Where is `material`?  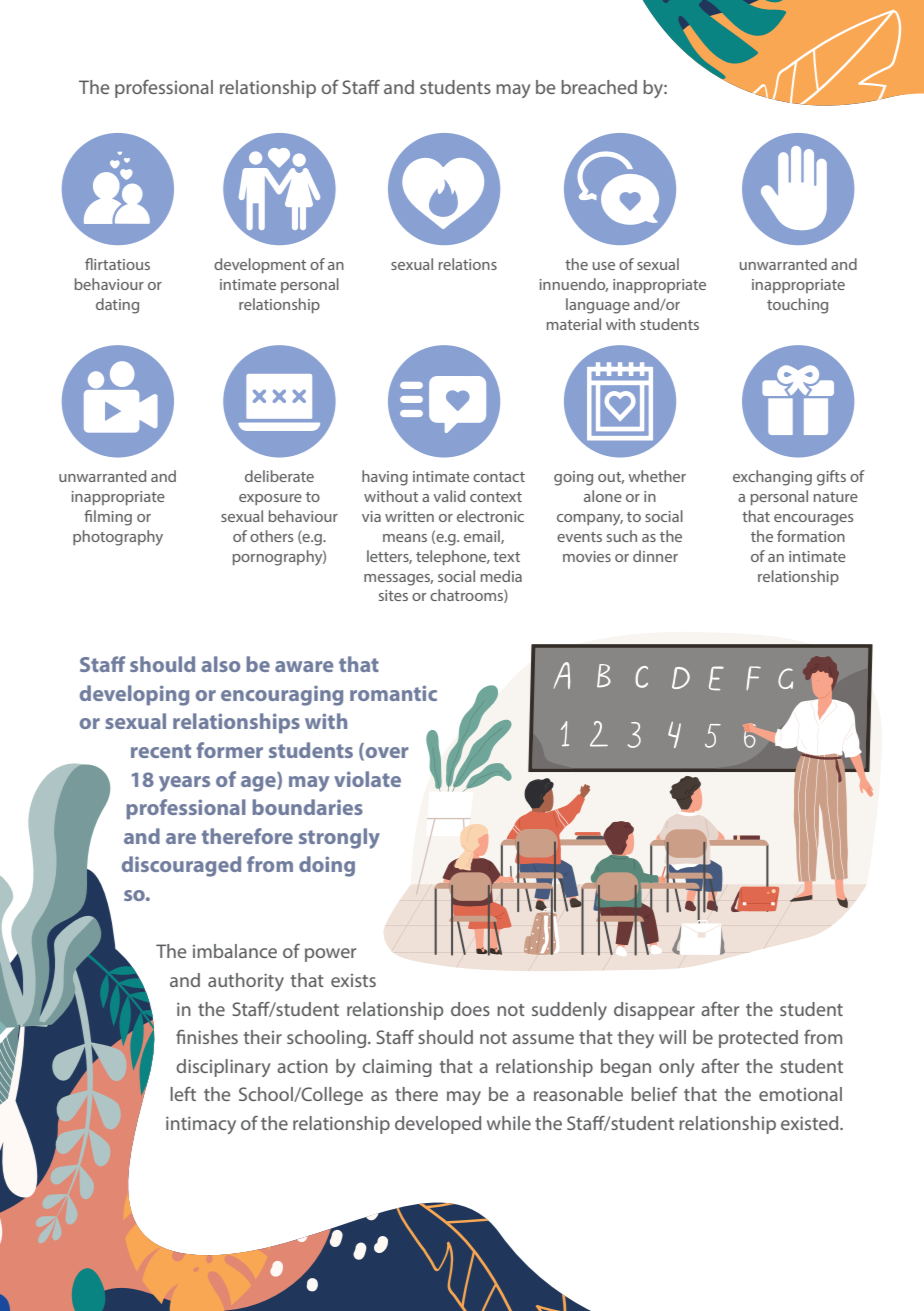
material is located at coordinates (574, 324).
